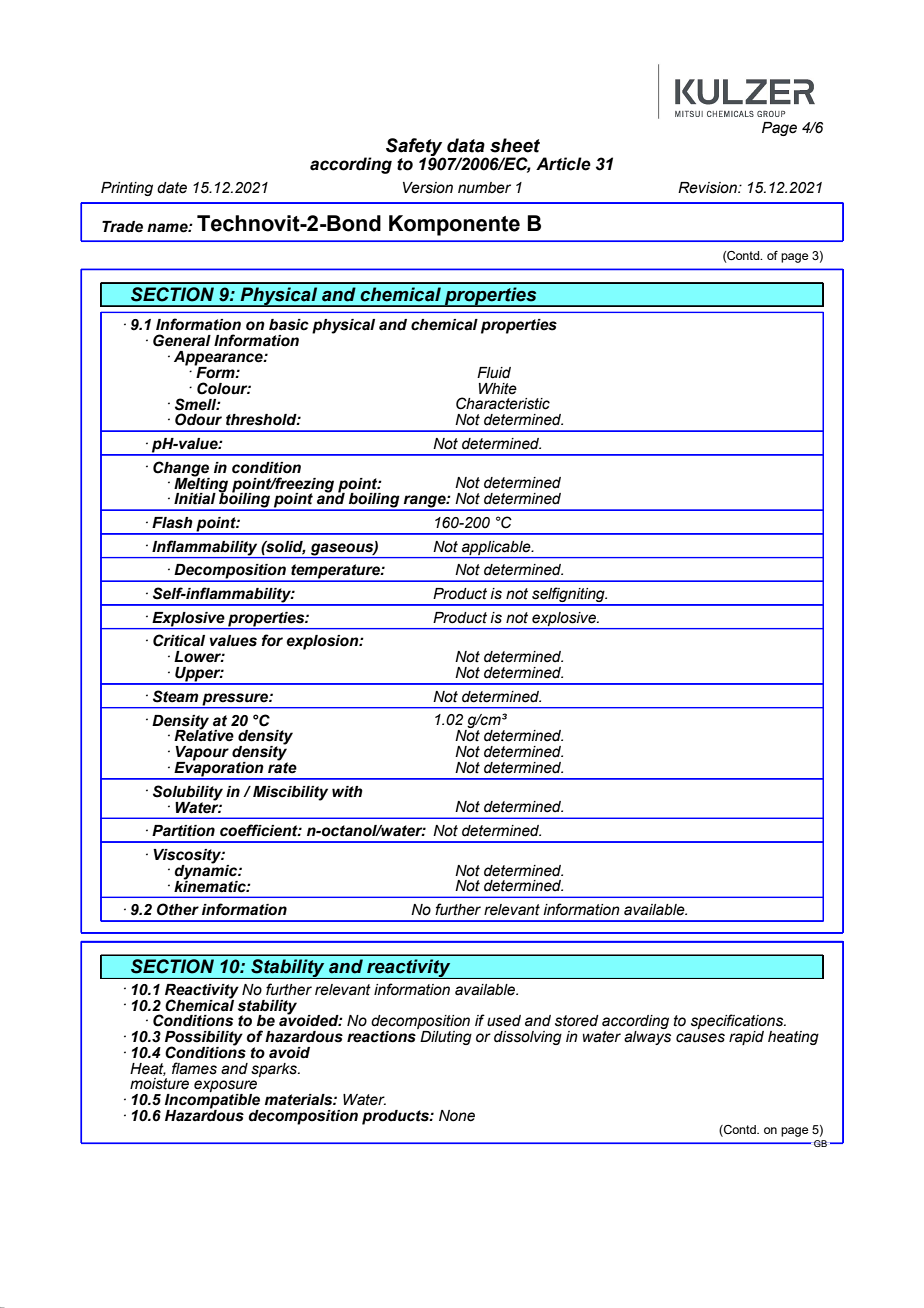 The height and width of the screenshot is (1308, 924). What do you see at coordinates (172, 188) in the screenshot?
I see `date` at bounding box center [172, 188].
